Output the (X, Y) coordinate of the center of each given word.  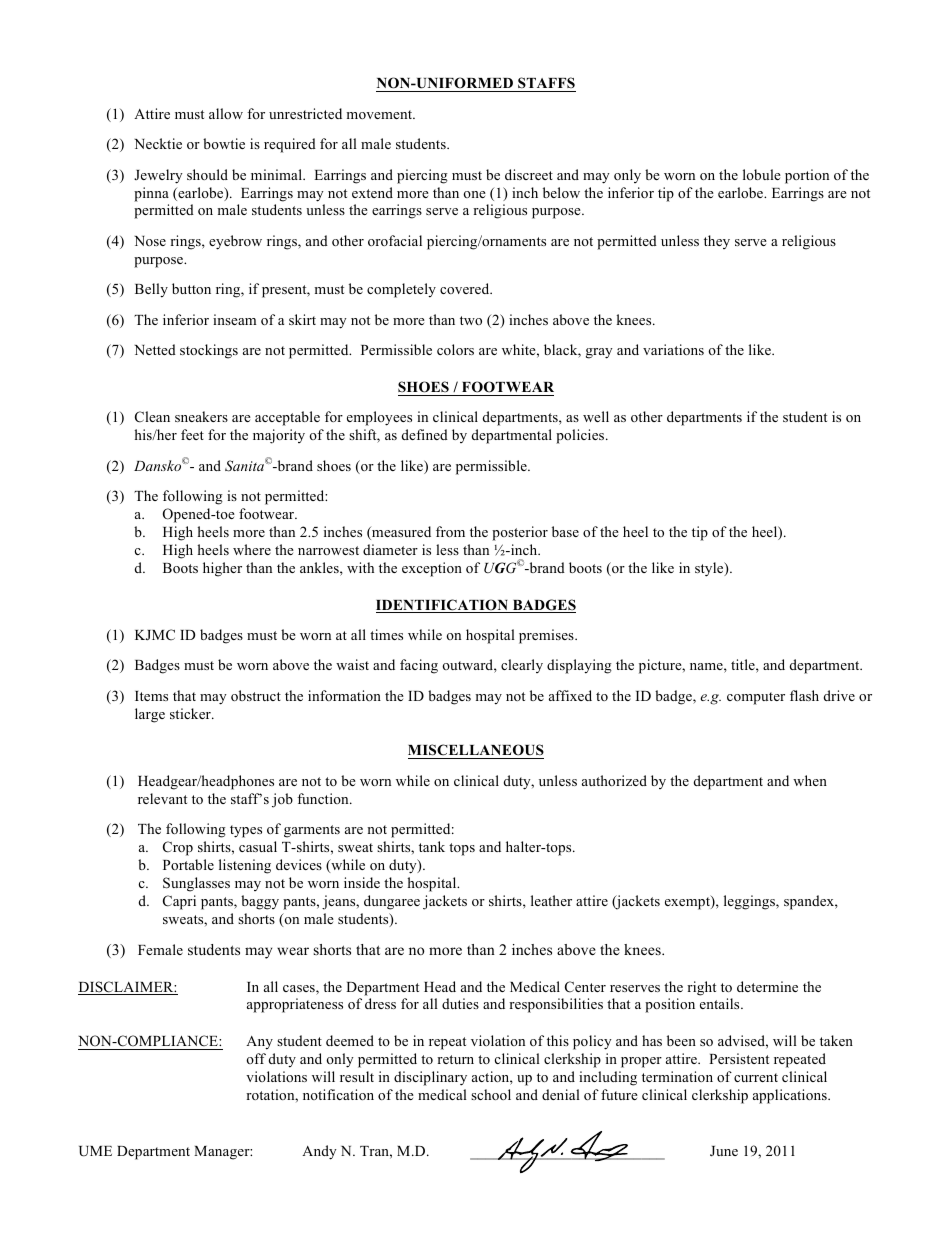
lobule (762, 174)
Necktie (158, 143)
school (491, 1094)
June (724, 1151)
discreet (529, 174)
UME (95, 1151)
